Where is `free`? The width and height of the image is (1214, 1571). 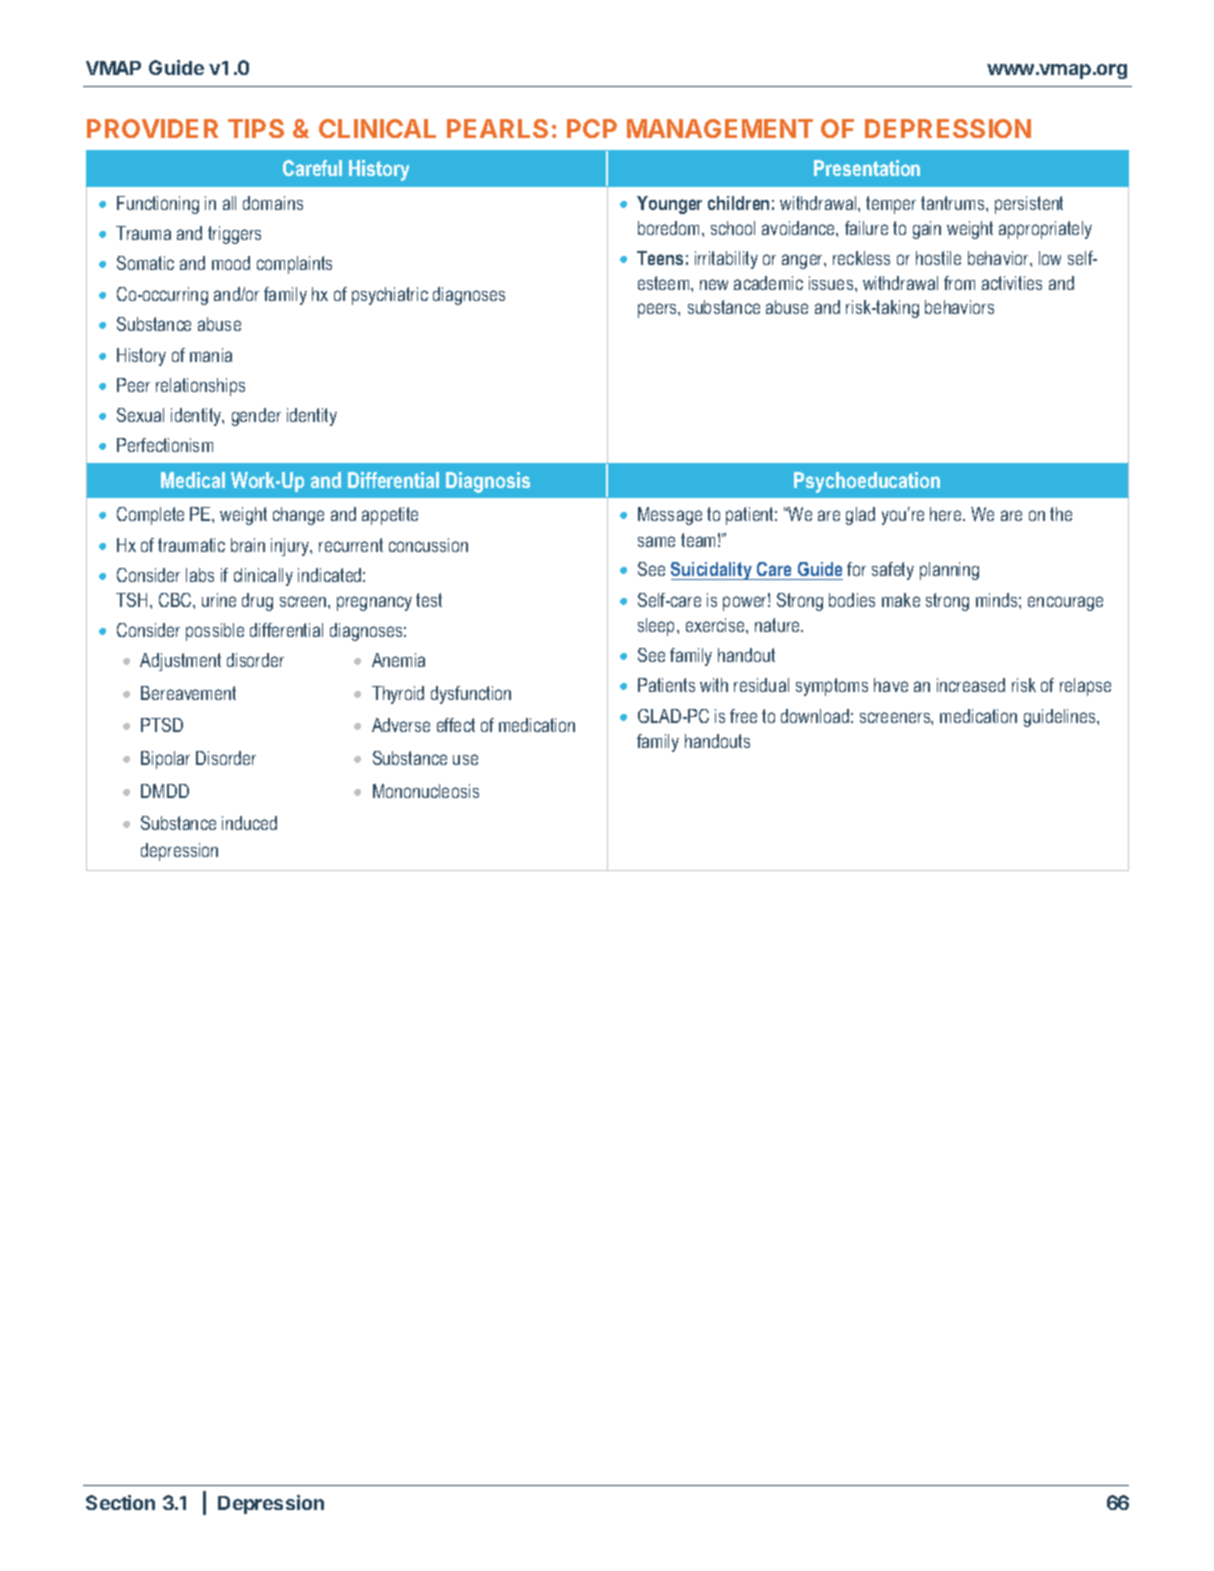
free is located at coordinates (743, 716).
